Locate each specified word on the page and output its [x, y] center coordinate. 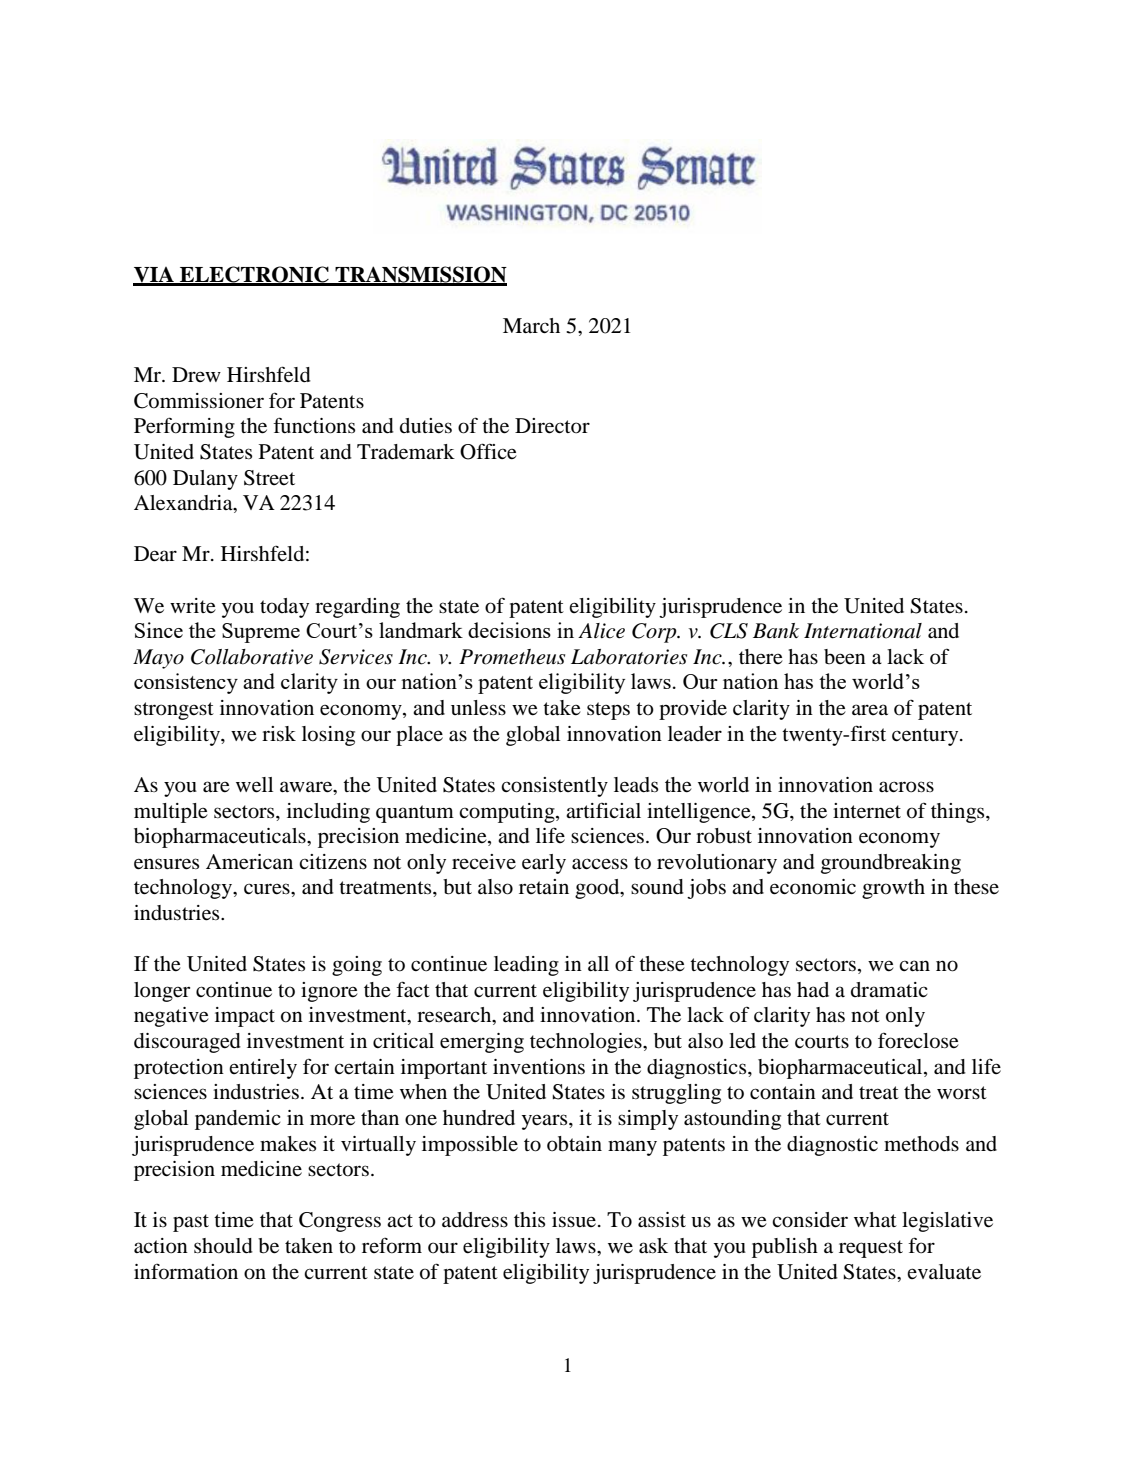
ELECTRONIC [254, 275]
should [223, 1246]
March [531, 325]
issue [574, 1220]
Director [552, 426]
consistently [554, 787]
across [906, 787]
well [254, 785]
